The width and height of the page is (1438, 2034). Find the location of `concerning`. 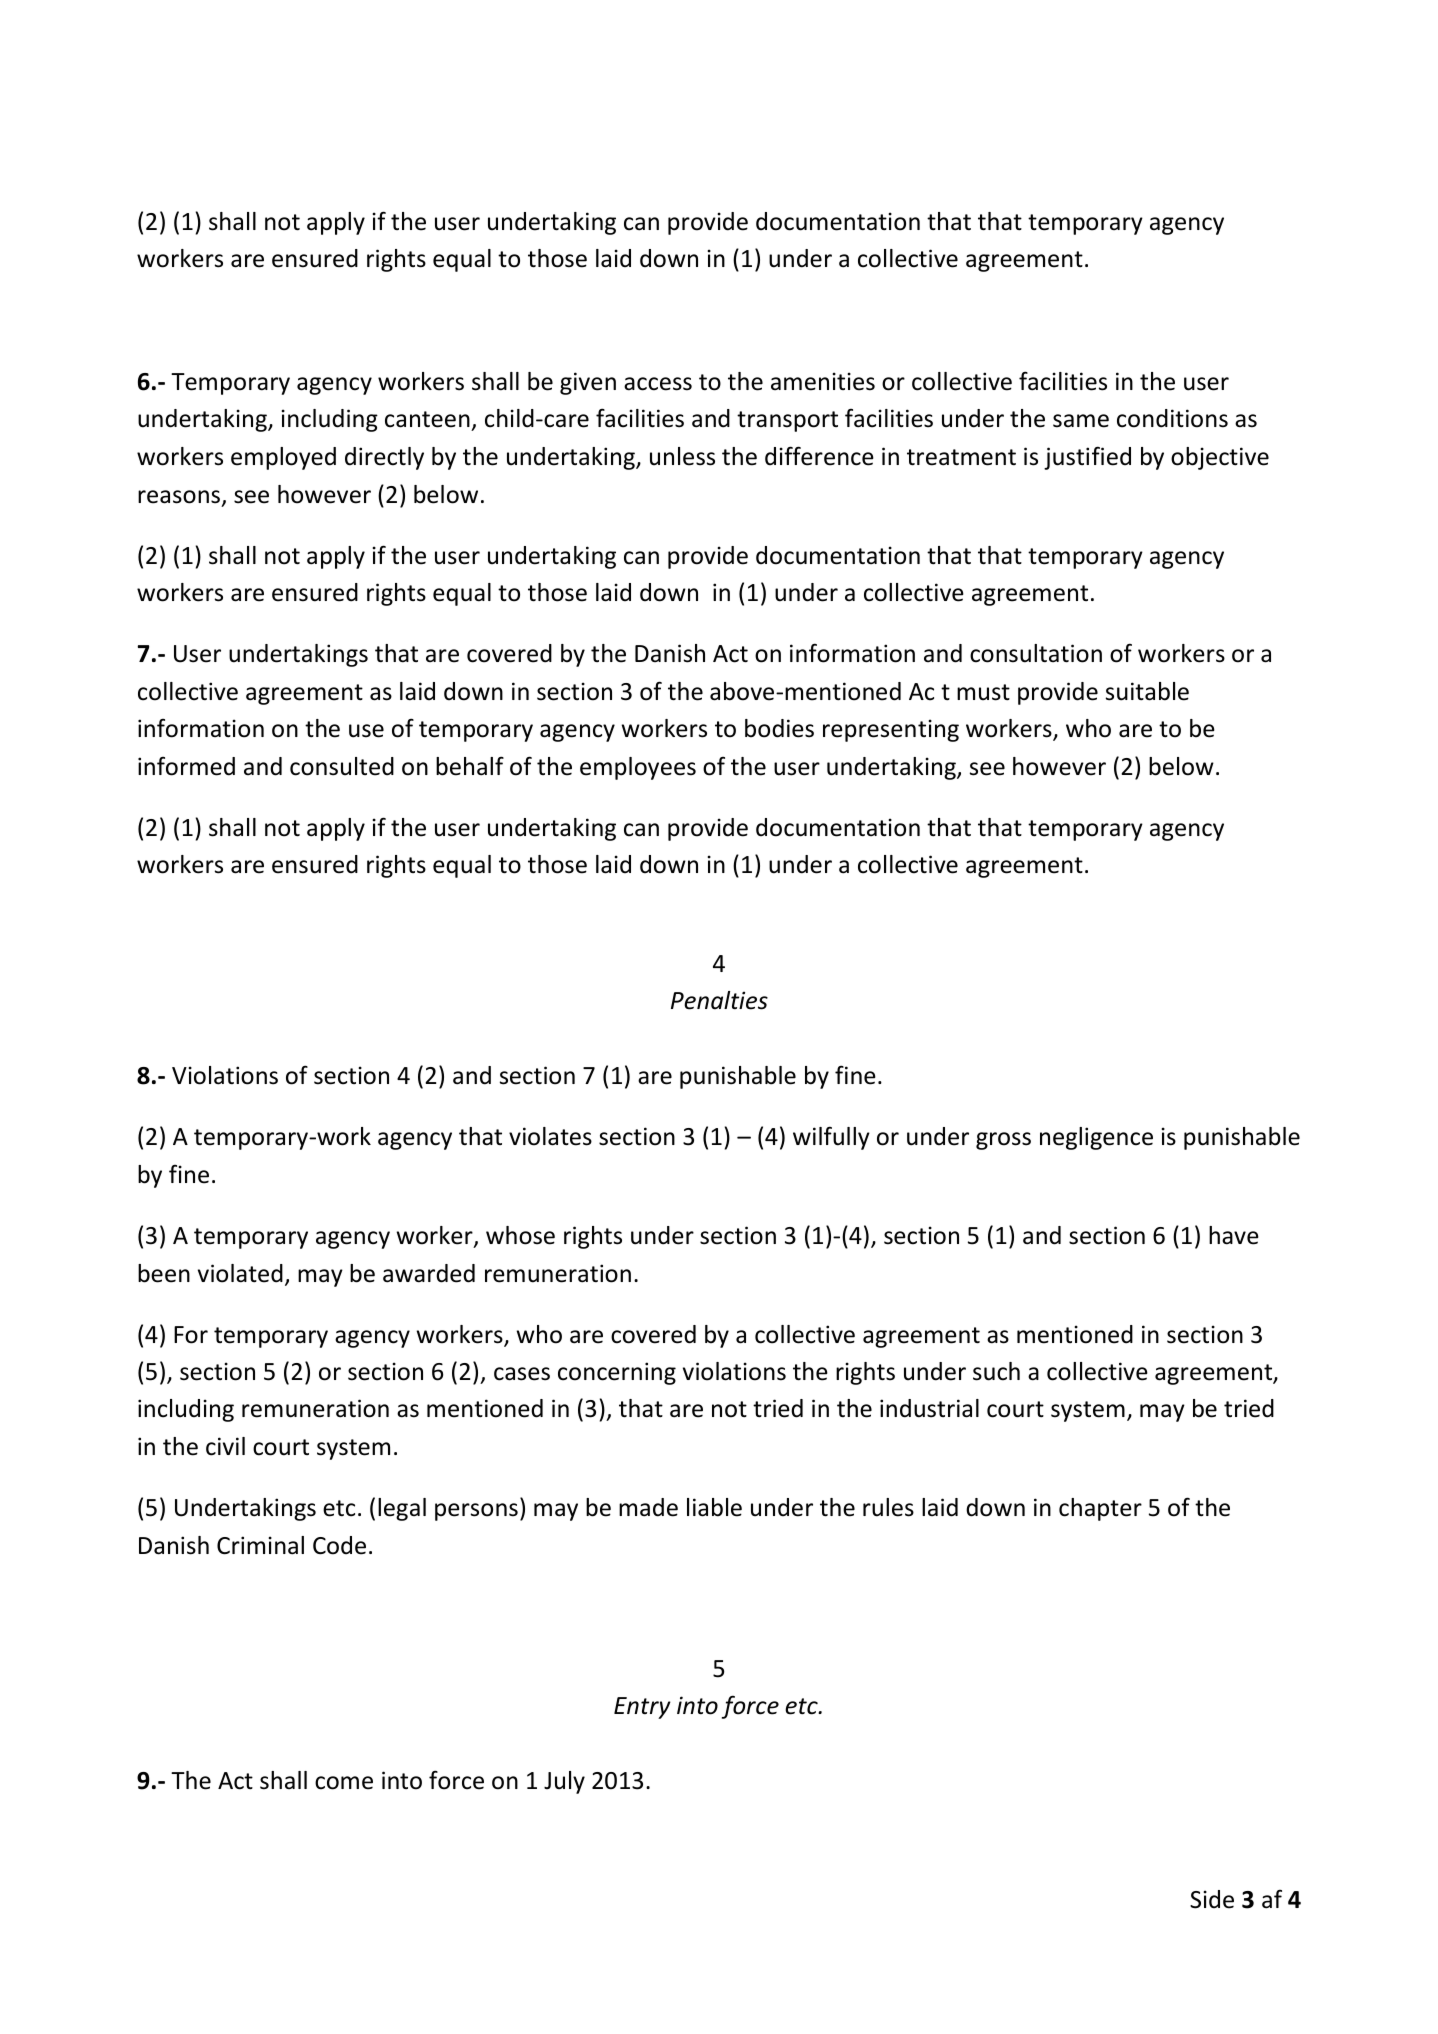

concerning is located at coordinates (617, 1373).
